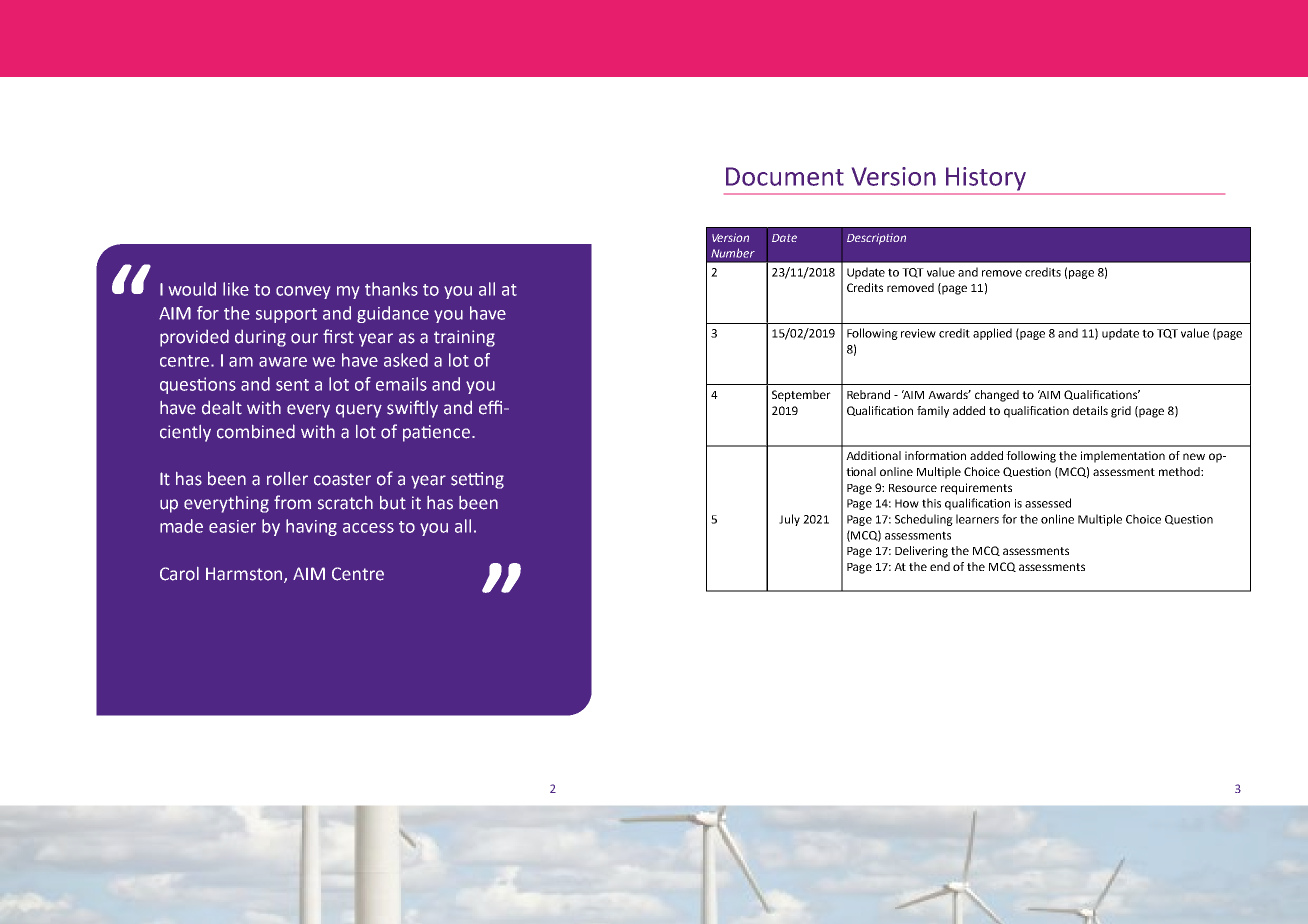 The height and width of the screenshot is (924, 1308). I want to click on Carol, so click(179, 574).
